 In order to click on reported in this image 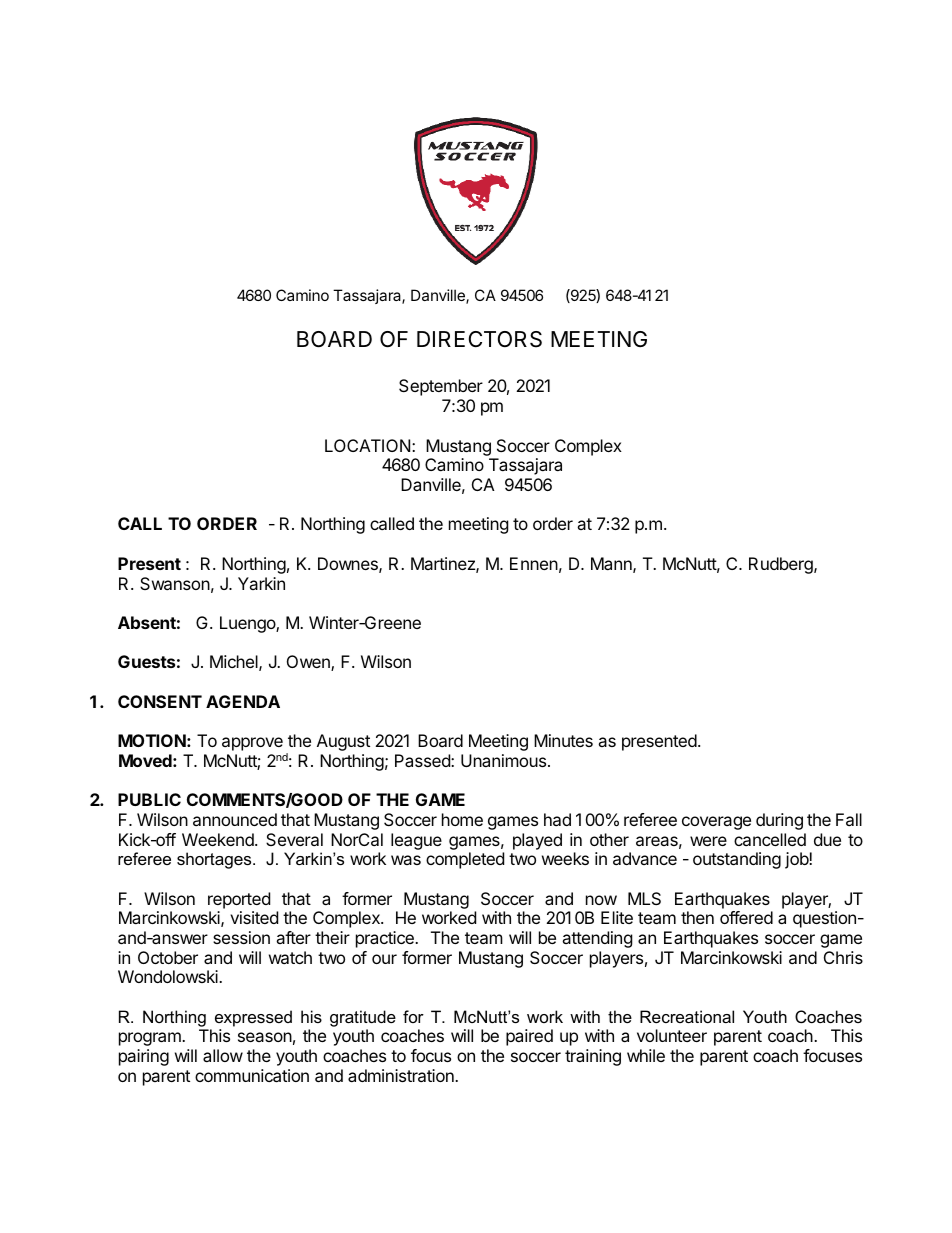, I will do `click(239, 900)`.
